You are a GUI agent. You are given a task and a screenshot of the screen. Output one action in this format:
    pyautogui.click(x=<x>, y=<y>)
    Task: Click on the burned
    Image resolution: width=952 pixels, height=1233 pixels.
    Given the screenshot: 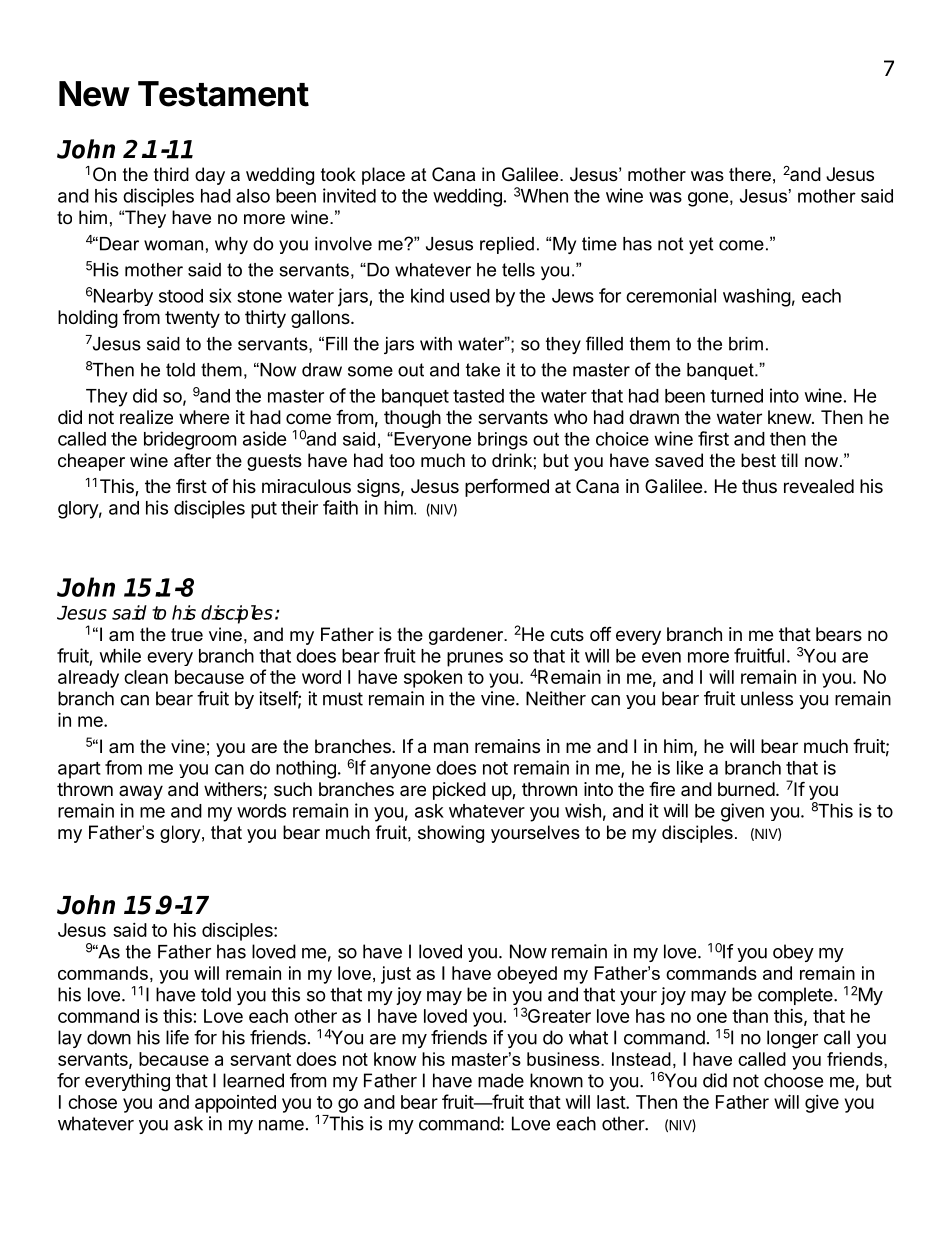 What is the action you would take?
    pyautogui.click(x=746, y=789)
